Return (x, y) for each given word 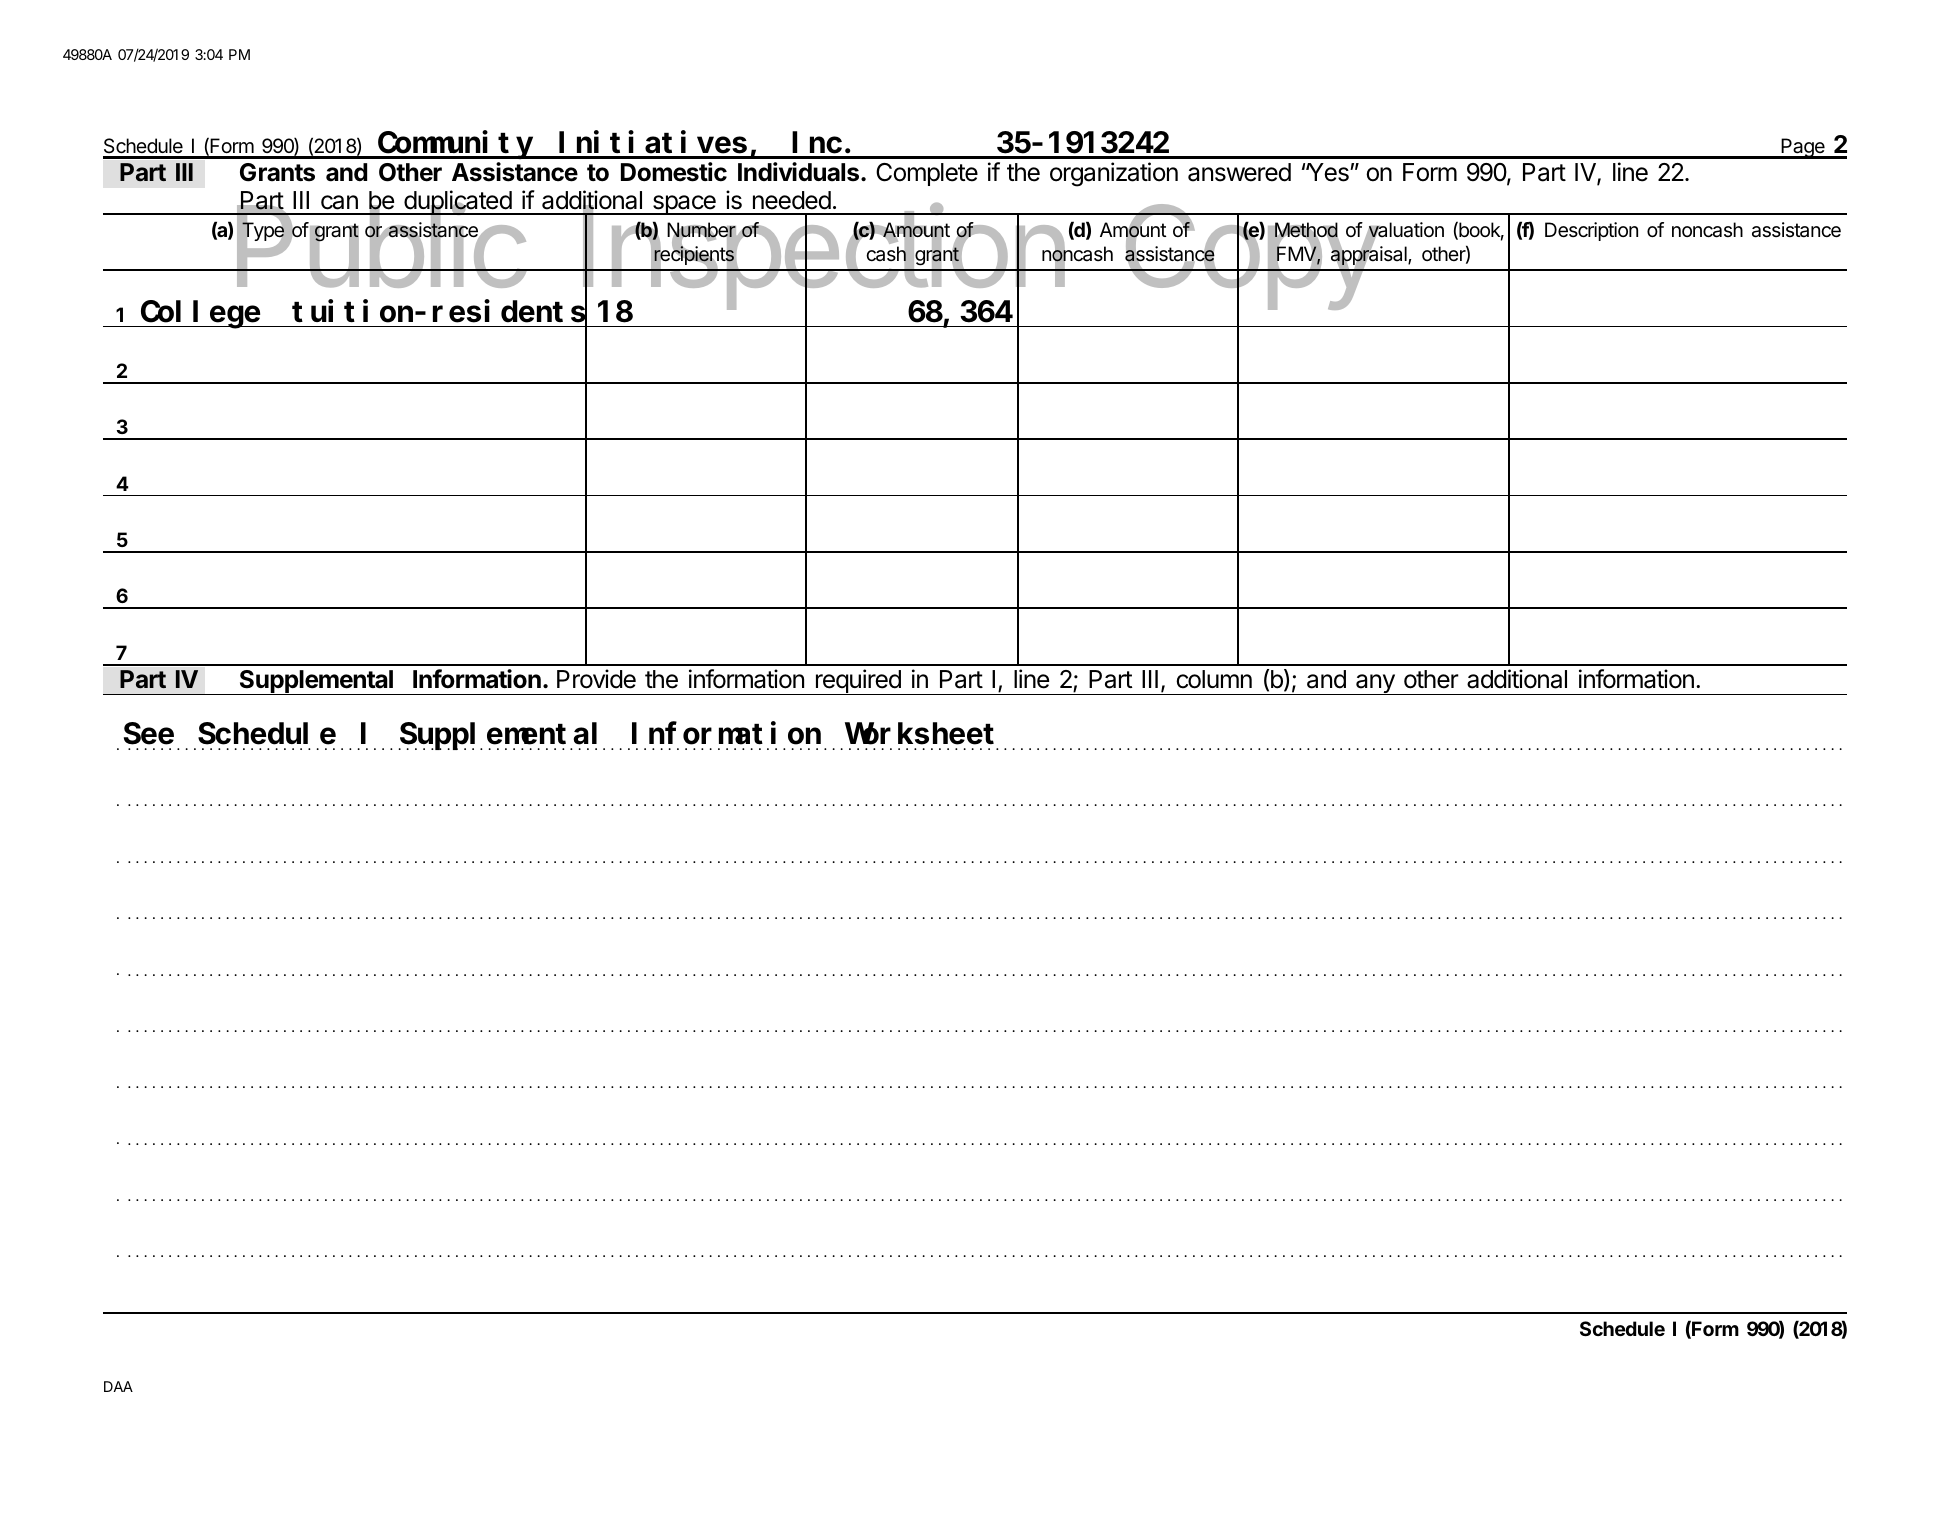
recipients (694, 255)
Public (380, 246)
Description (1591, 231)
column (1214, 679)
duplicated (457, 203)
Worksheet (919, 734)
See (149, 735)
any (1375, 684)
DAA (118, 1386)
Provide (596, 679)
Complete (927, 174)
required (858, 682)
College (200, 315)
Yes (1328, 172)
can (339, 202)
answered (1239, 172)
